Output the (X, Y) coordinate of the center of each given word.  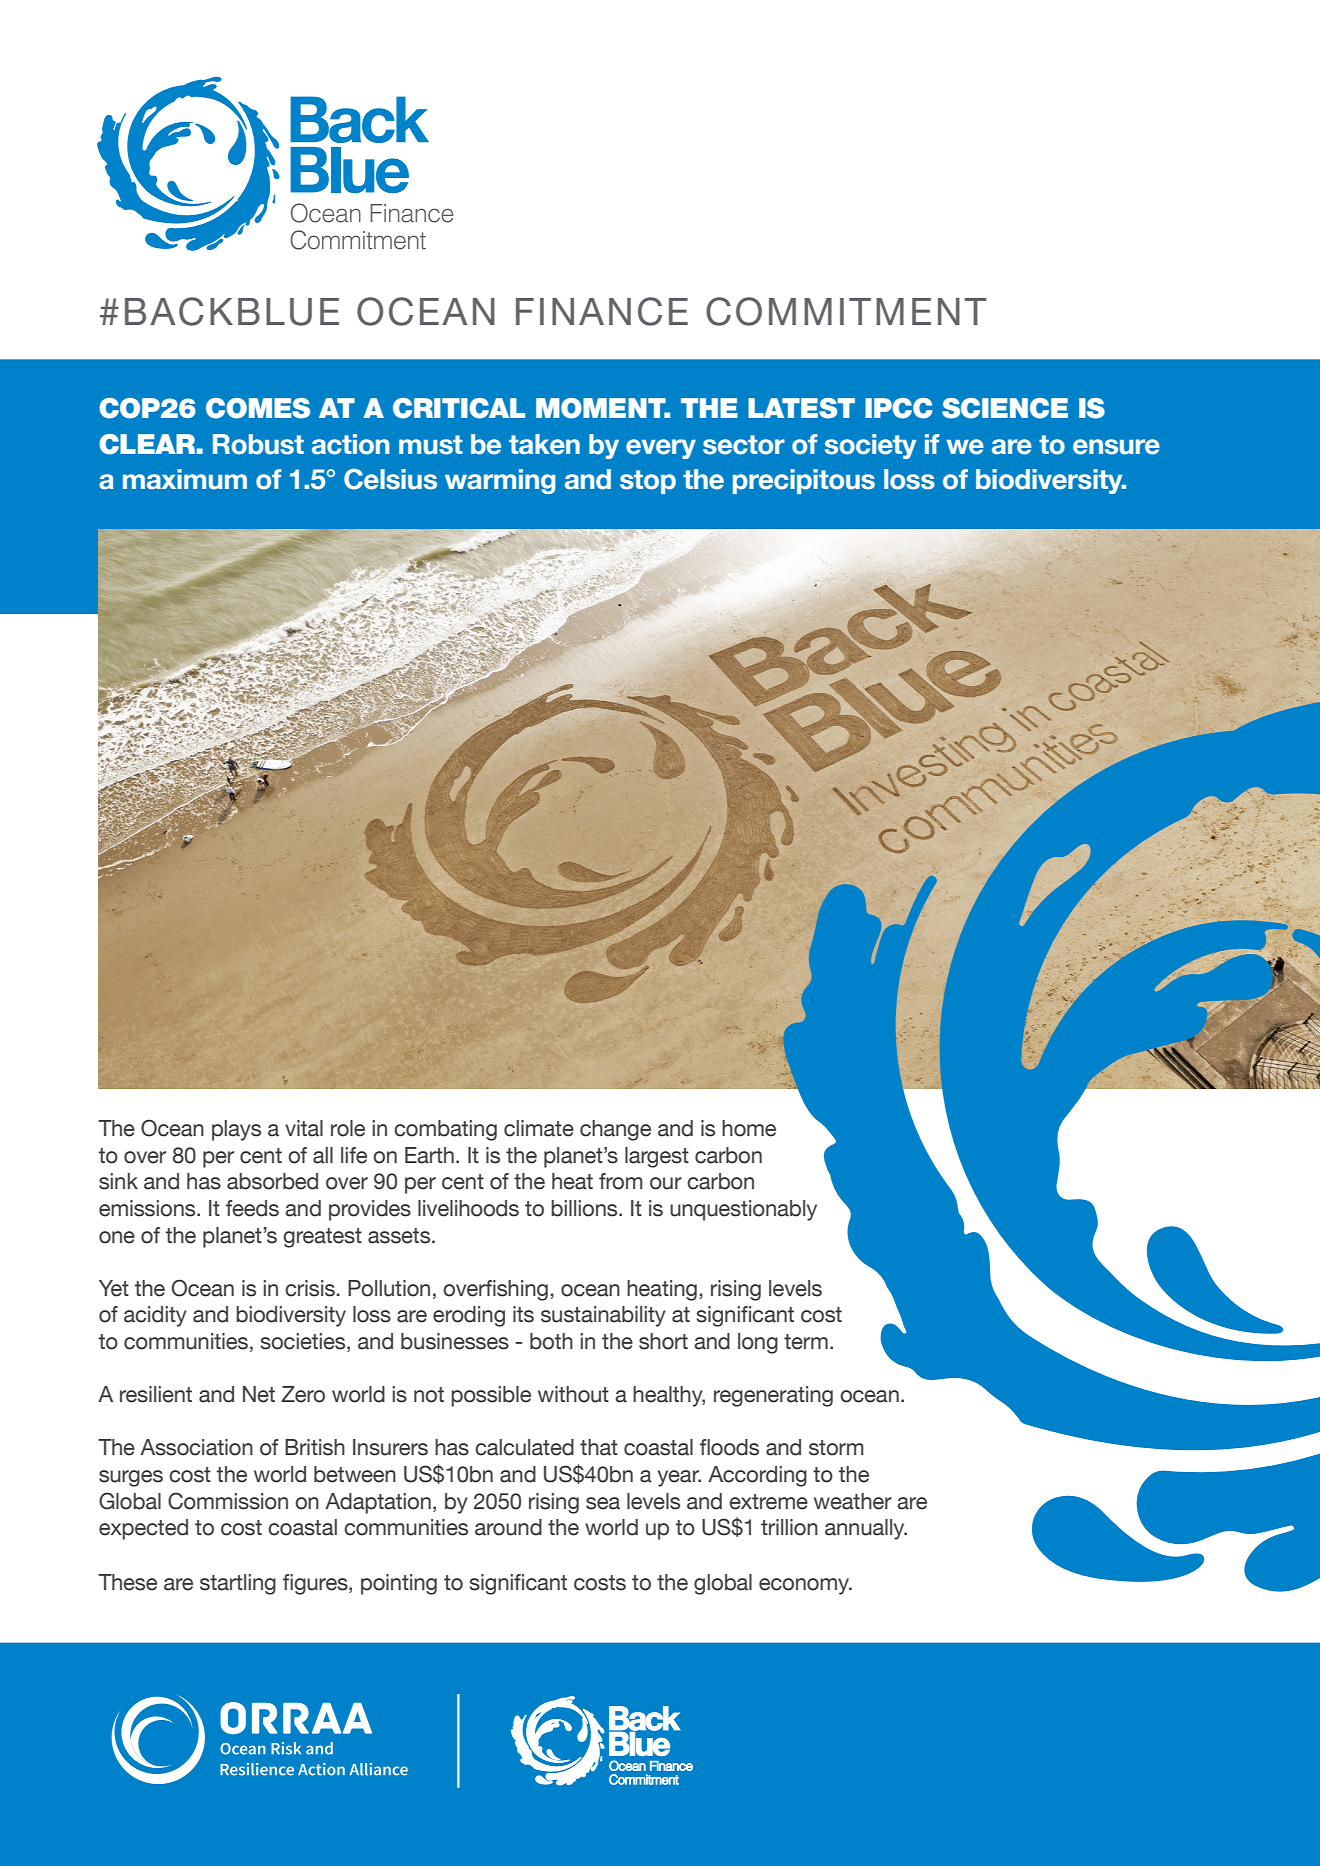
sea (603, 1503)
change (615, 1130)
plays (236, 1130)
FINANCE (602, 311)
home (749, 1128)
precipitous (804, 481)
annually (866, 1529)
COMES (258, 408)
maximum (185, 479)
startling (238, 1584)
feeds (252, 1208)
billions (585, 1208)
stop (648, 482)
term (806, 1342)
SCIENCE (1005, 408)
